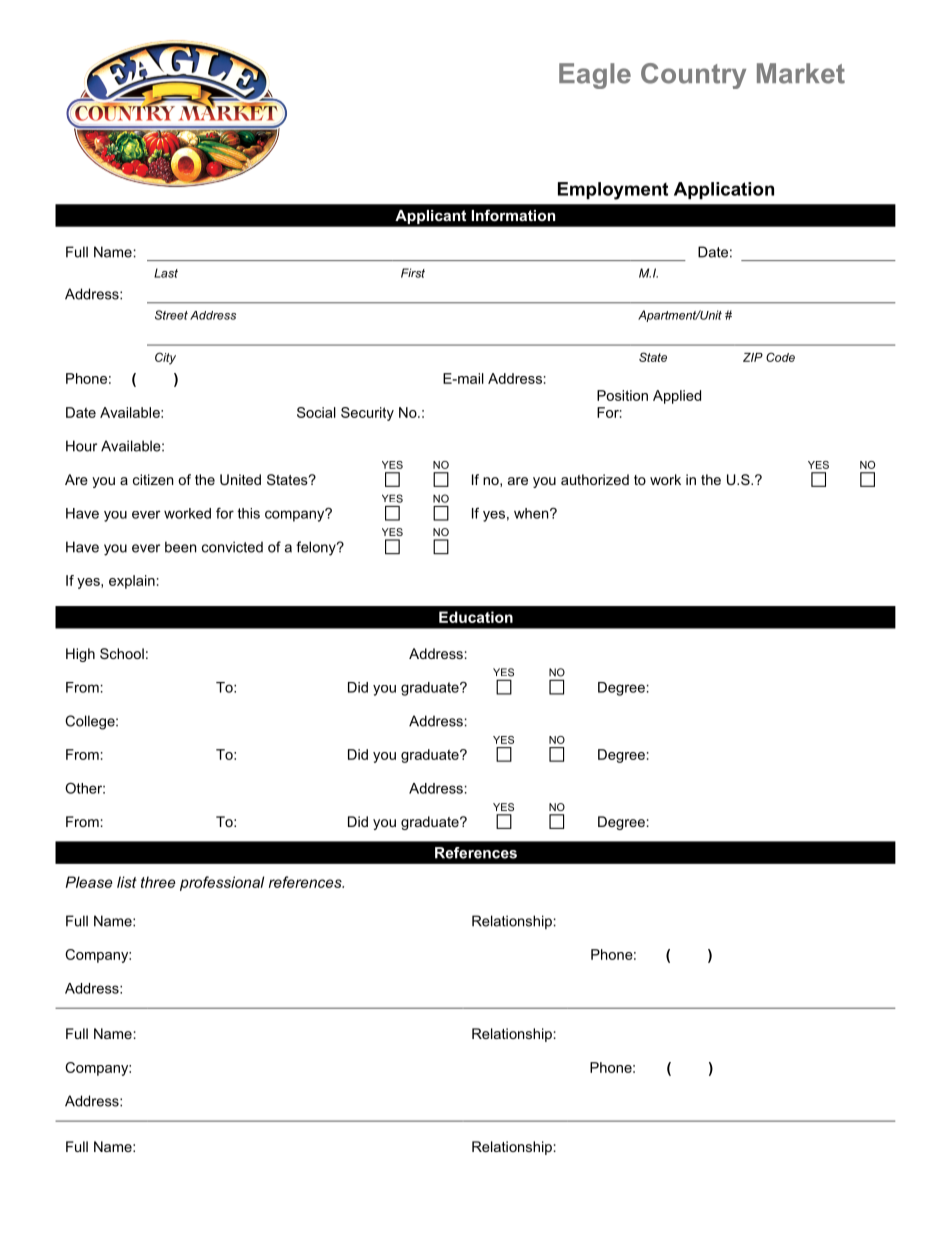  What do you see at coordinates (693, 76) in the page?
I see `Country` at bounding box center [693, 76].
